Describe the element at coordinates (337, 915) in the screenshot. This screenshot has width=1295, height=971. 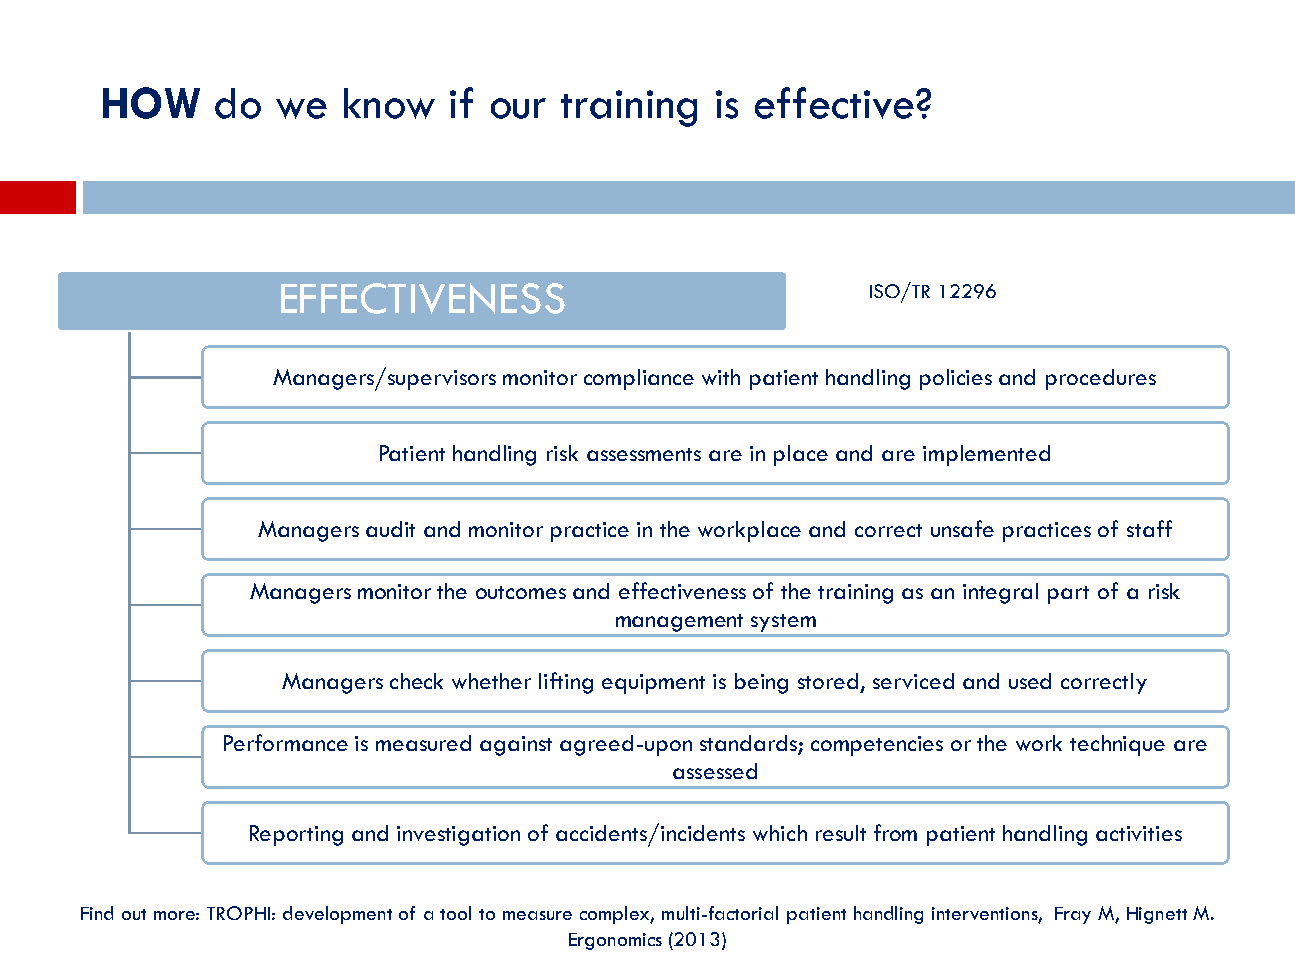
I see `development` at that location.
